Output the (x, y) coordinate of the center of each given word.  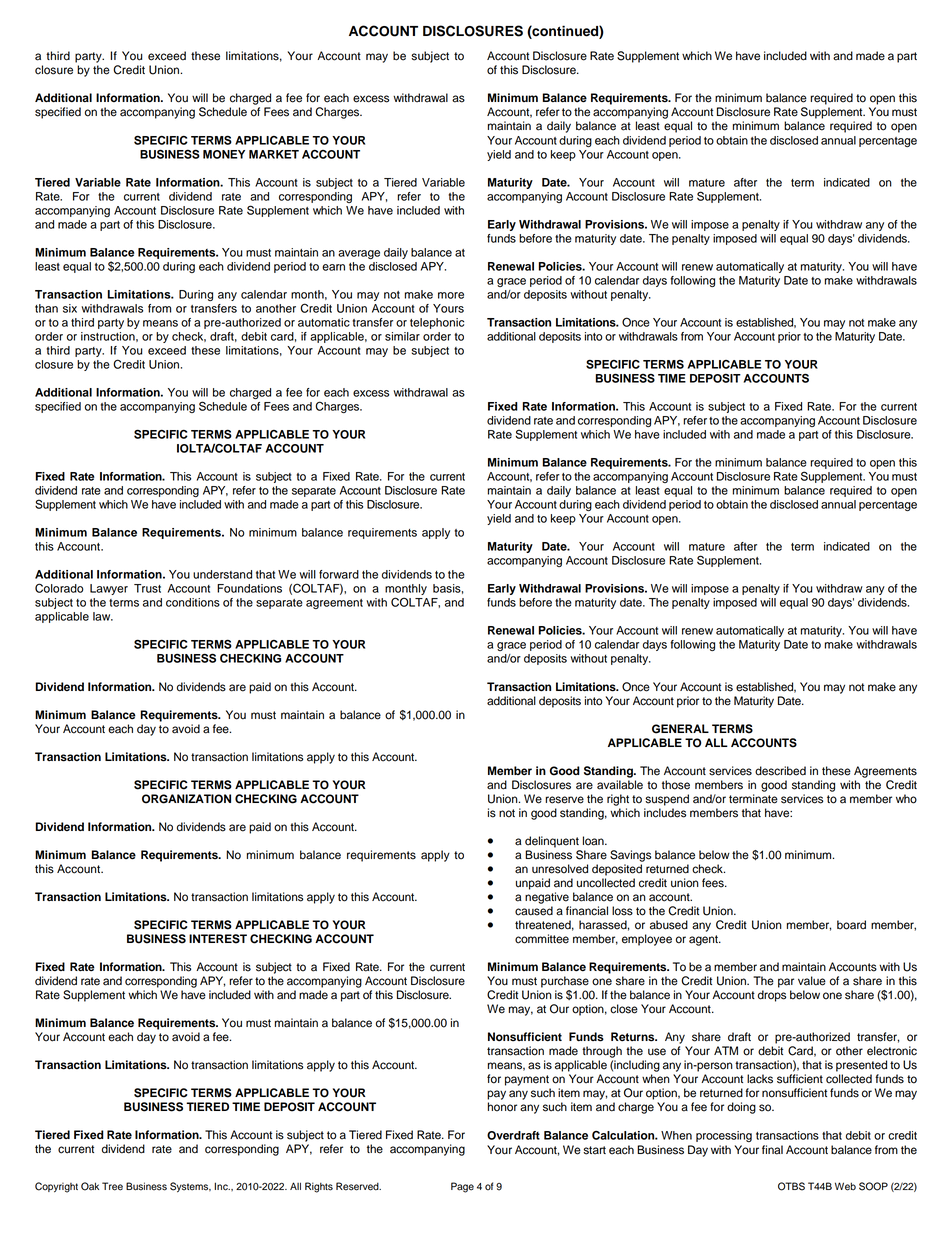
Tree (112, 1186)
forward (339, 574)
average (359, 254)
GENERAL (680, 729)
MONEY (224, 154)
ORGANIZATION (186, 799)
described (780, 771)
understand (222, 574)
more (451, 295)
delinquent (552, 842)
